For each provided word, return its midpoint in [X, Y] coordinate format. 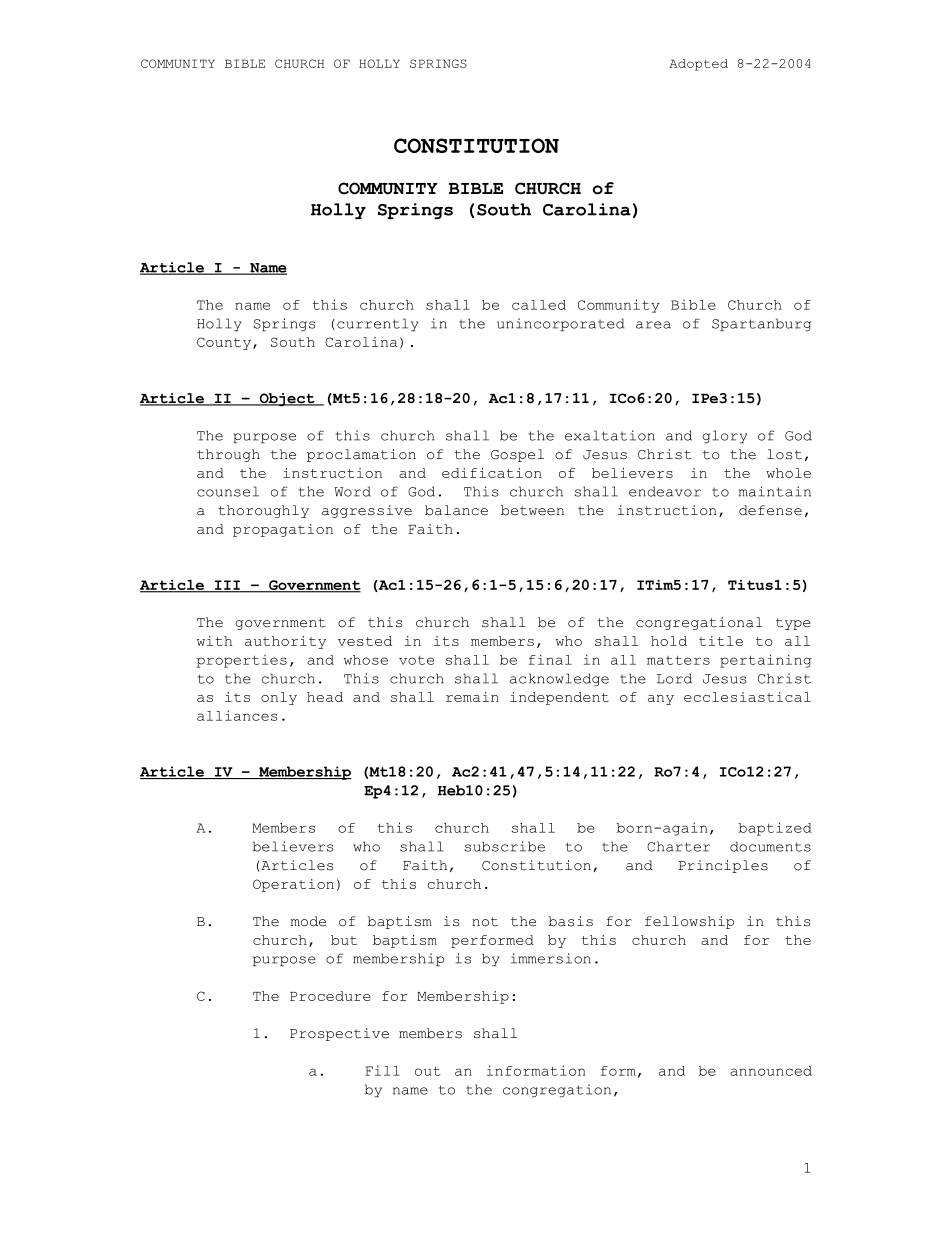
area [653, 325]
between [532, 510]
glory [724, 436]
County [224, 343]
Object [287, 400]
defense [770, 510]
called [539, 305]
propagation [283, 530]
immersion [551, 958]
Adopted [698, 65]
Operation [293, 885]
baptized [775, 829]
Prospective [339, 1034]
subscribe [505, 846]
